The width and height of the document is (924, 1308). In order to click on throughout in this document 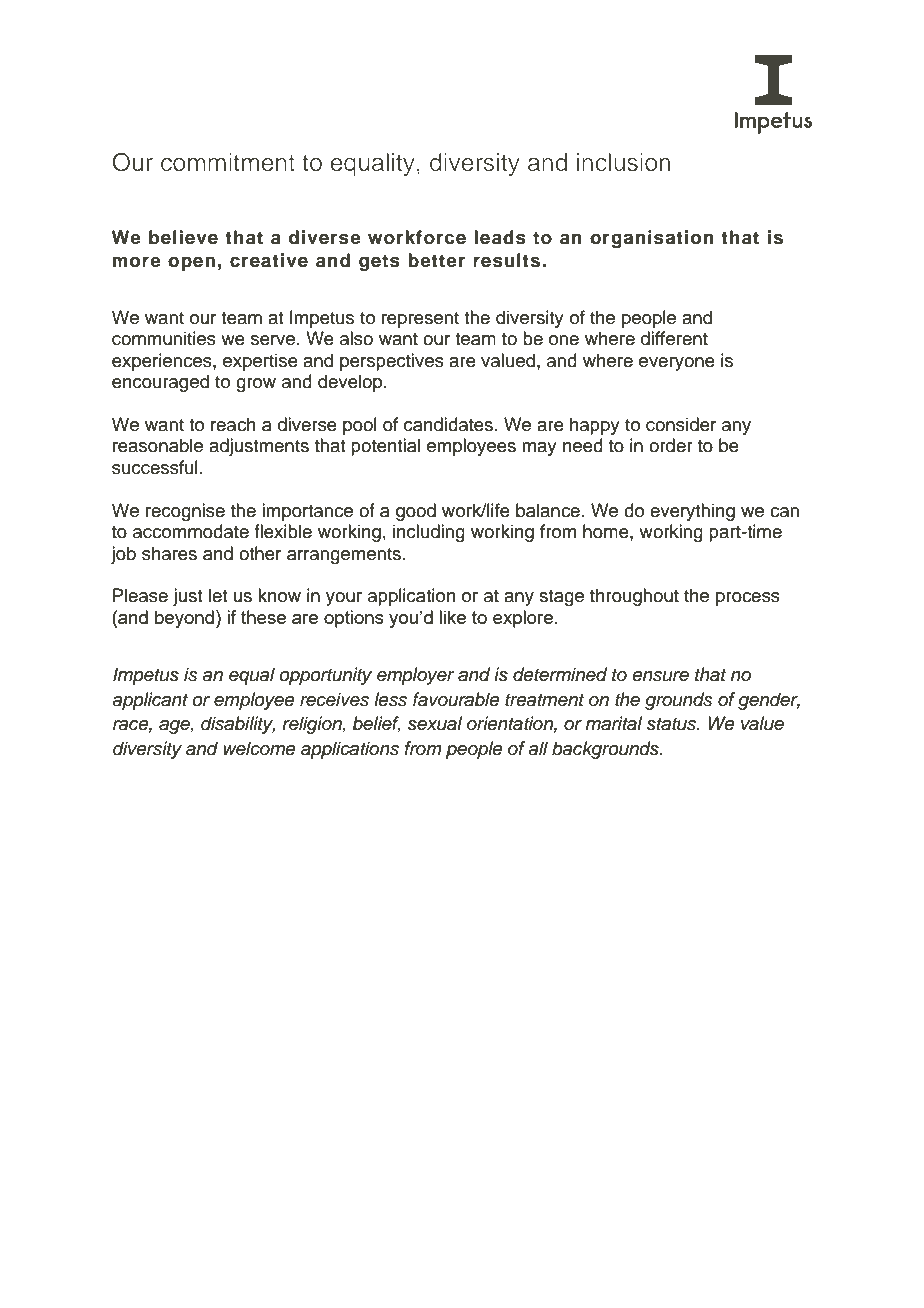, I will do `click(634, 597)`.
